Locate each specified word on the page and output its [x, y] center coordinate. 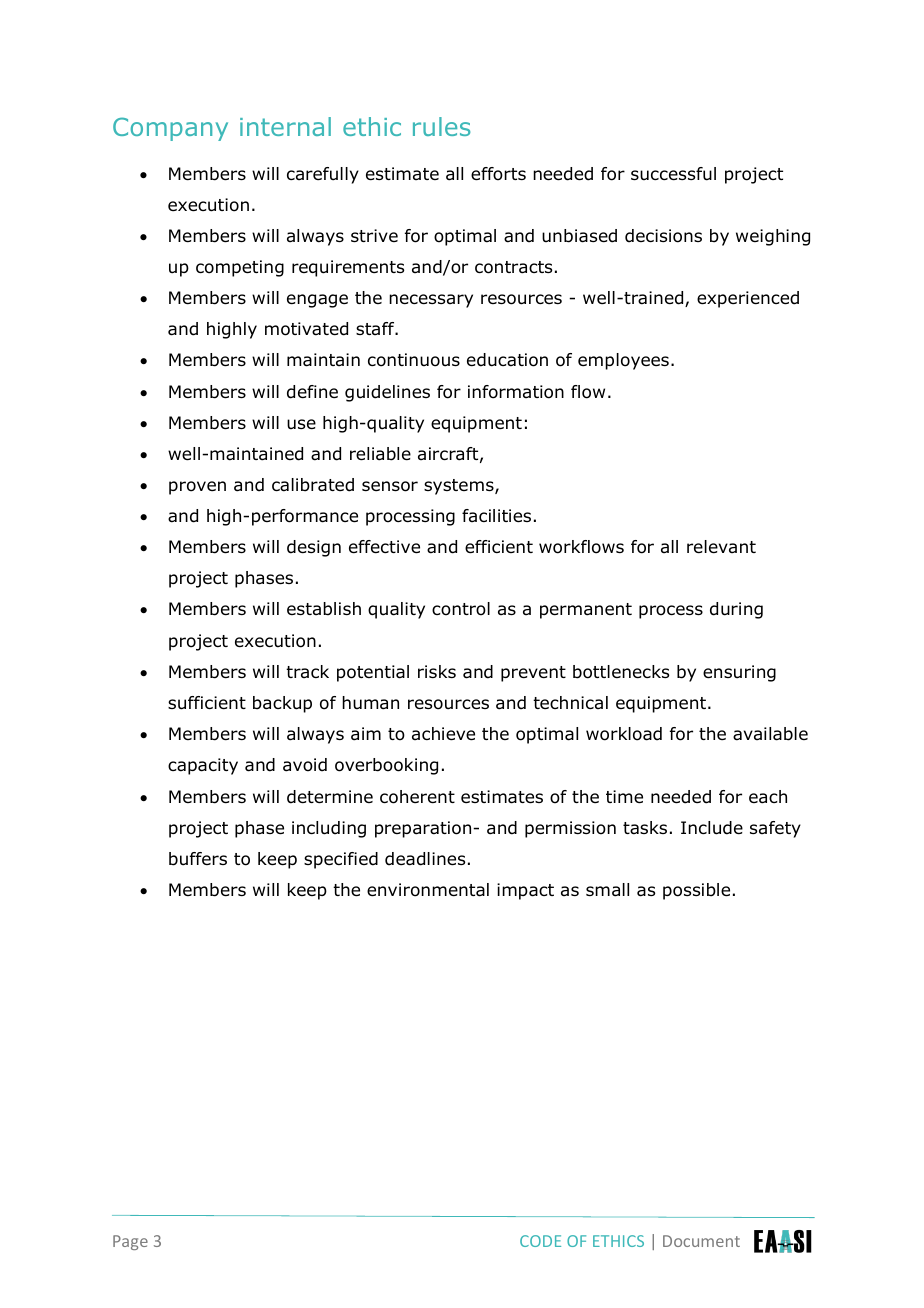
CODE [540, 1241]
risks [437, 671]
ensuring [739, 673]
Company [170, 129]
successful [673, 174]
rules [441, 126]
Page [130, 1242]
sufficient [207, 703]
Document [701, 1241]
